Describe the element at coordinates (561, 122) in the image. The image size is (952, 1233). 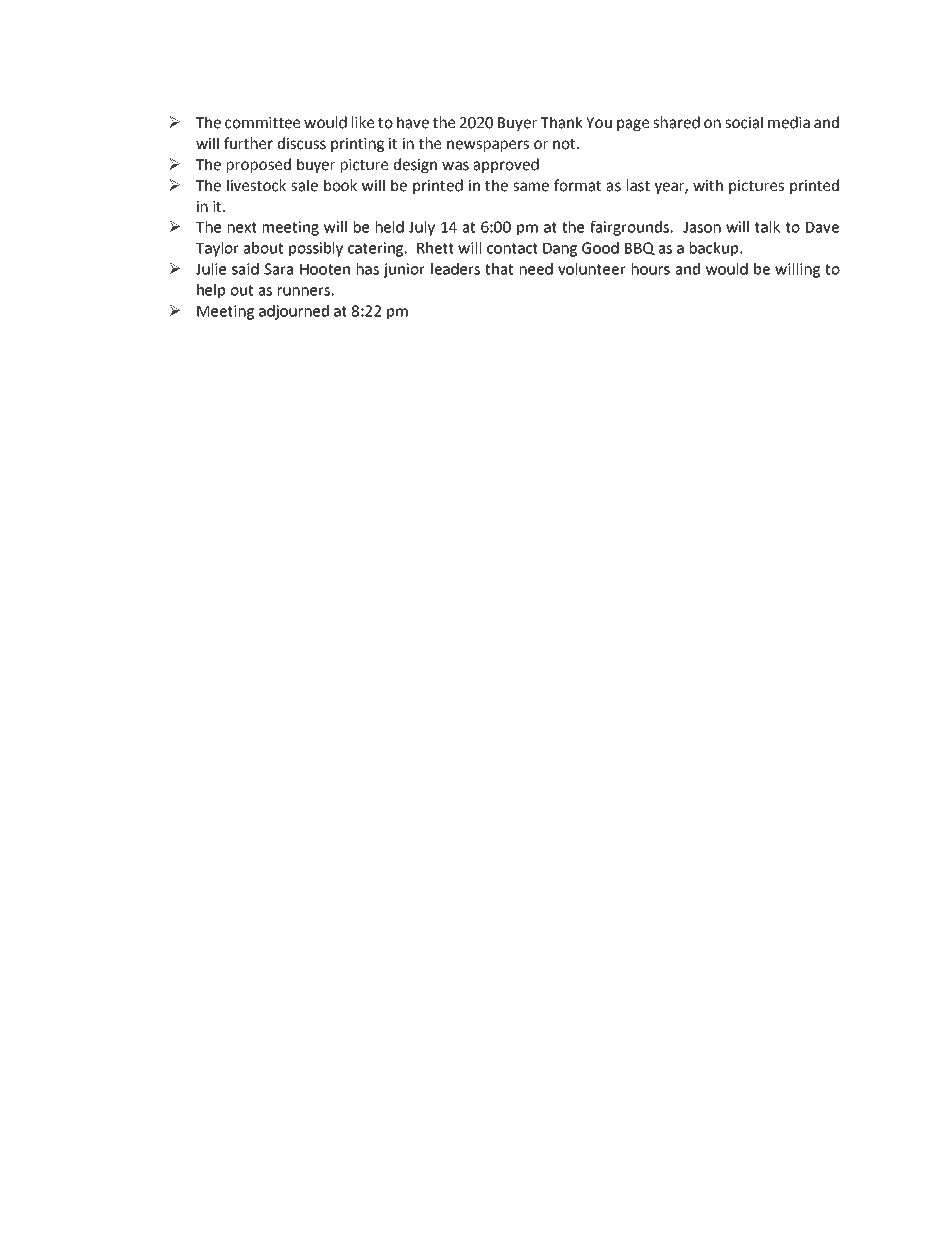
I see `Thank` at that location.
